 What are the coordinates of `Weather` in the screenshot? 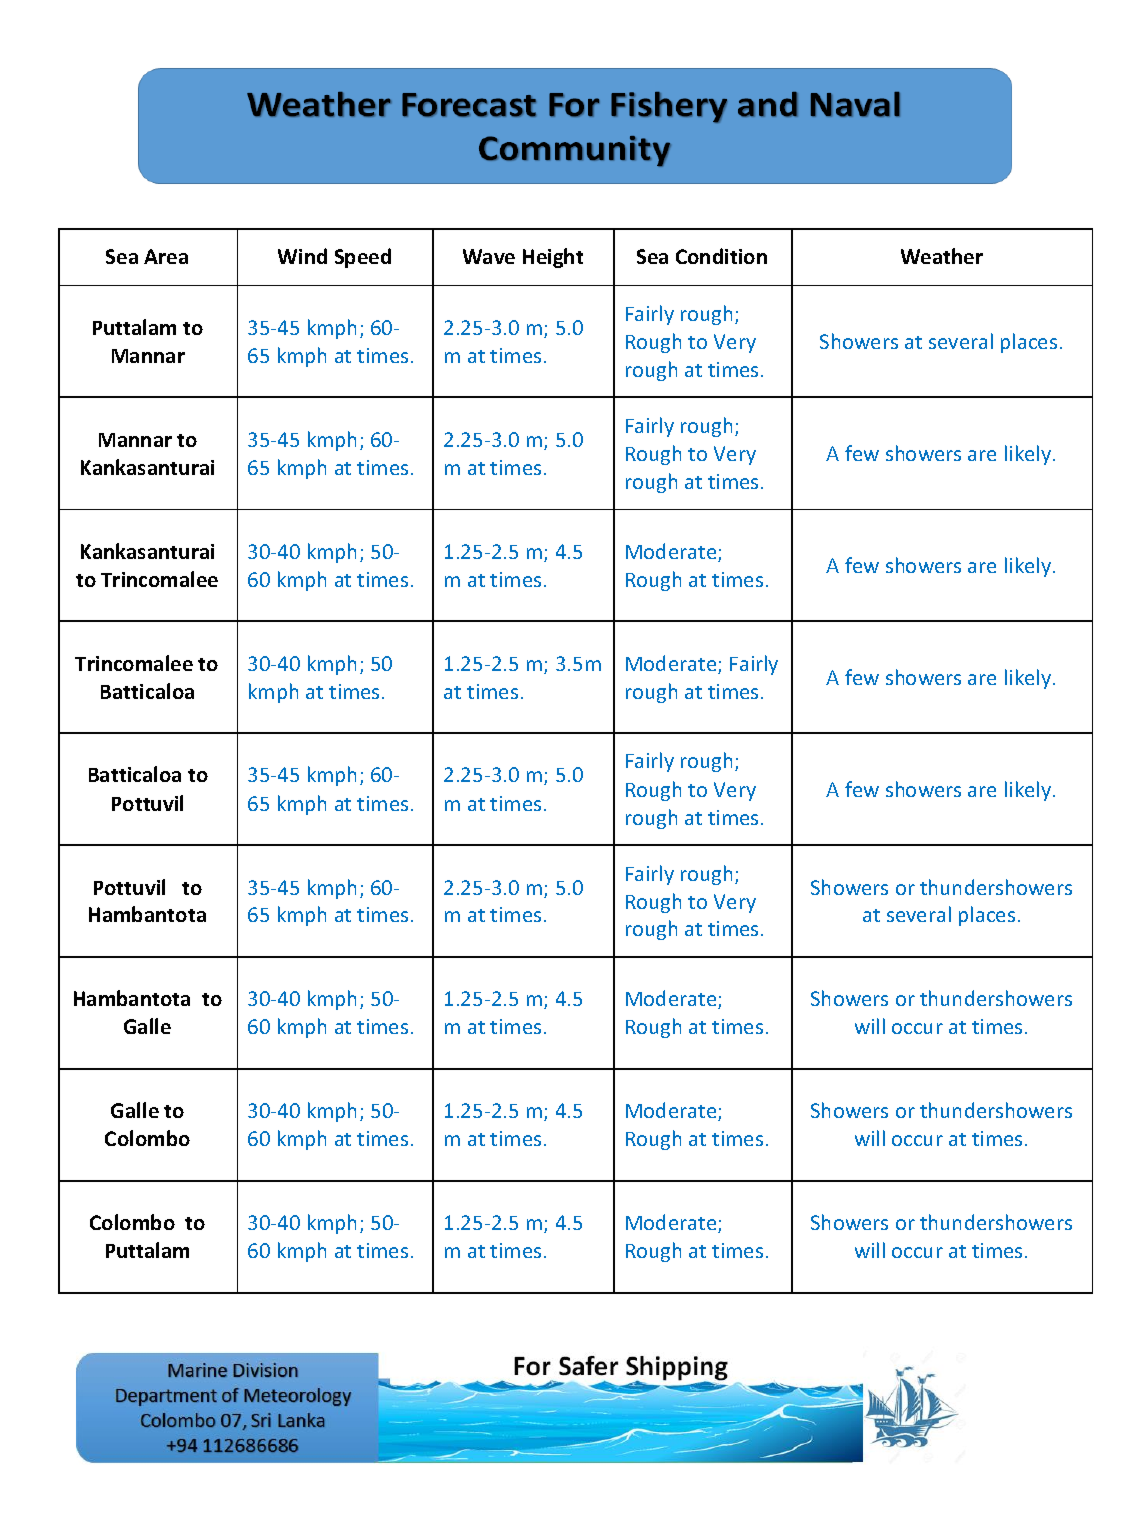 It's located at (942, 256).
